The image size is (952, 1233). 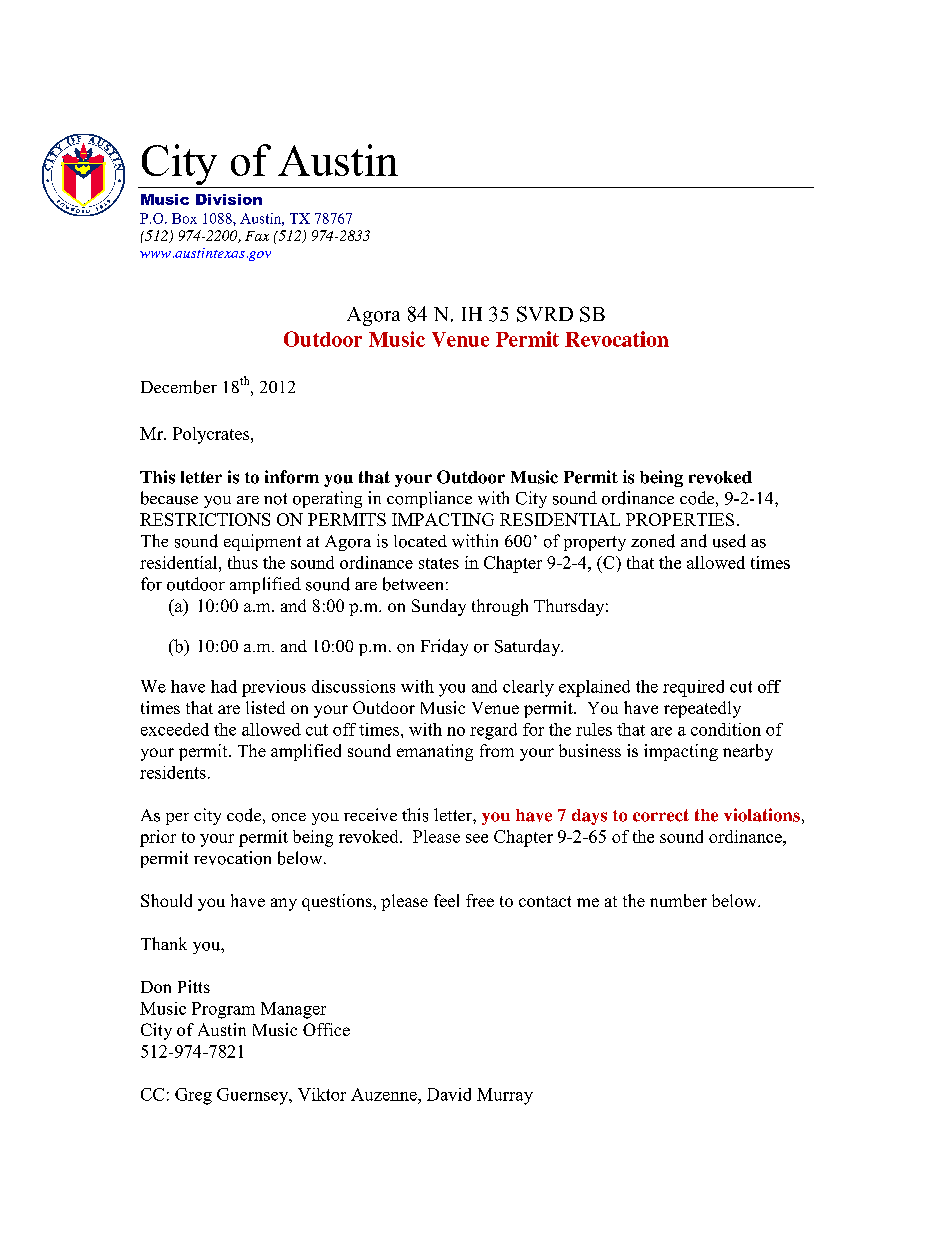 What do you see at coordinates (653, 541) in the image?
I see `zoned` at bounding box center [653, 541].
